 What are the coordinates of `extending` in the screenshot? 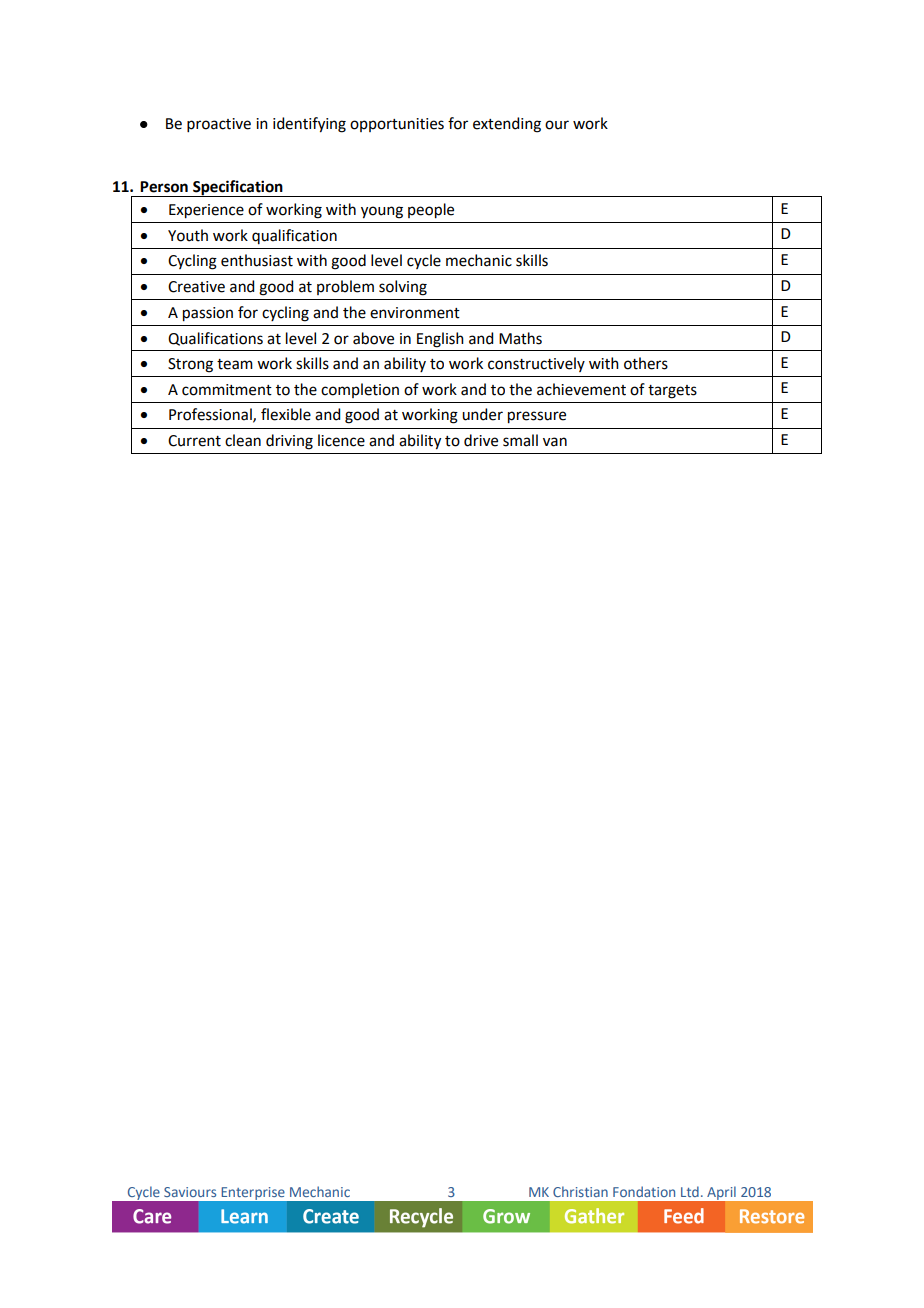 It's located at (507, 125).
